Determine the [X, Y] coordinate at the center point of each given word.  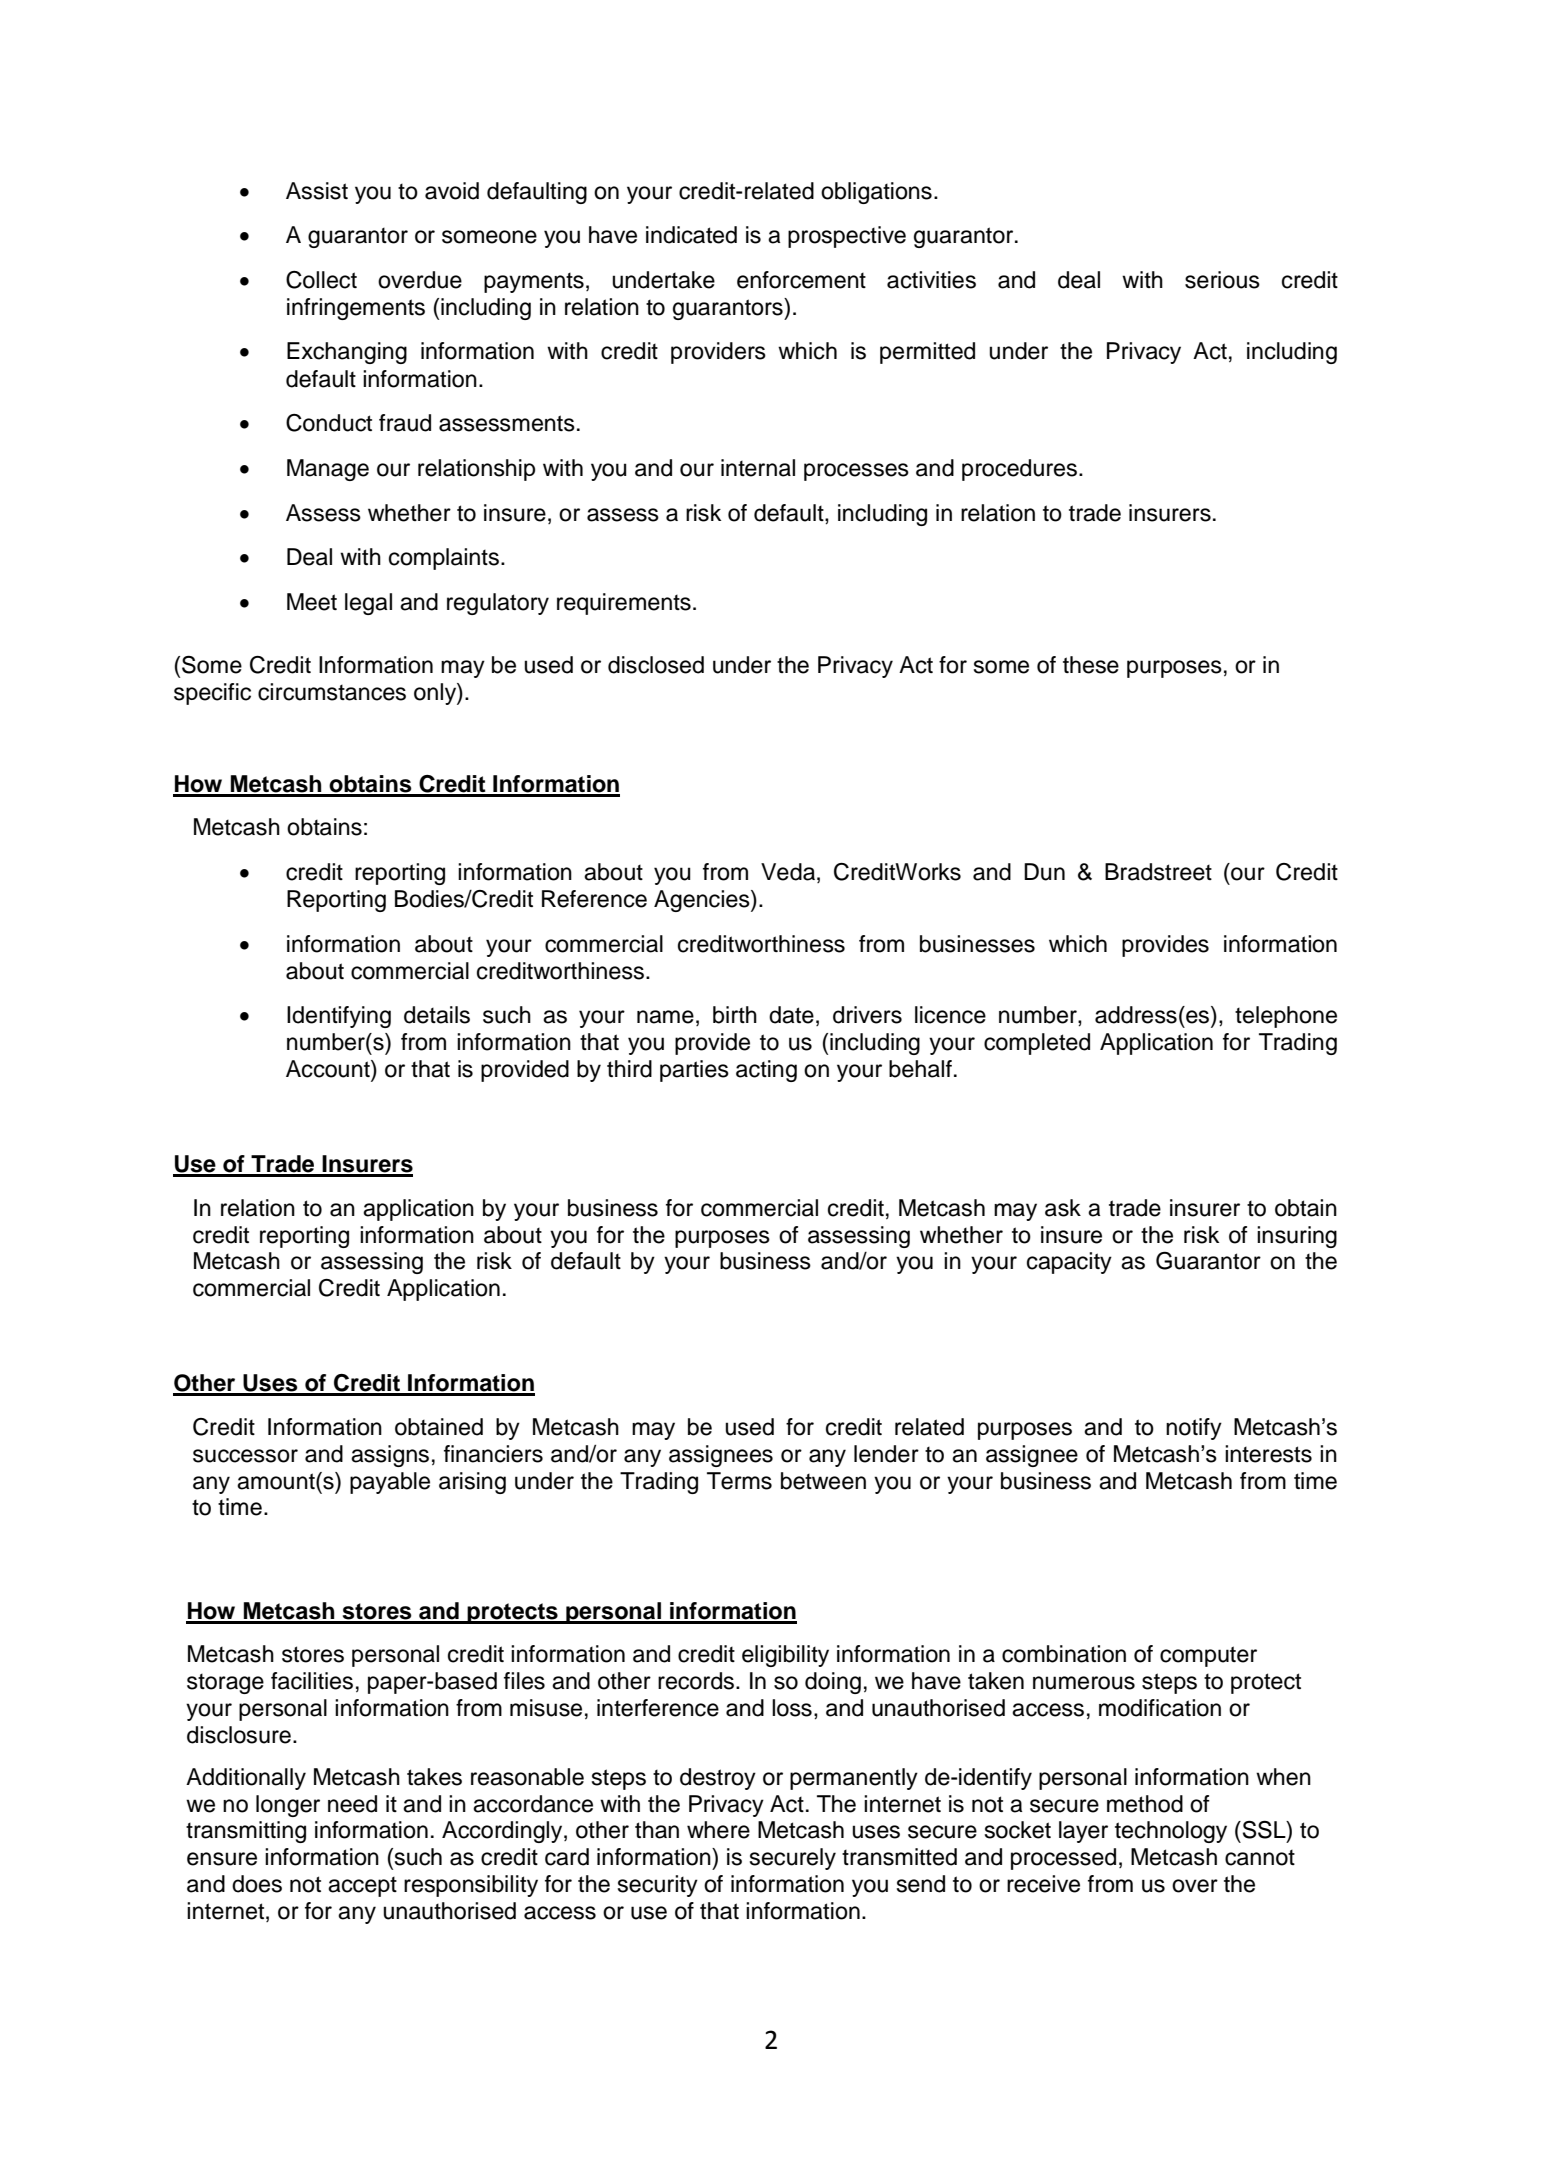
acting [766, 1071]
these [1091, 665]
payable [390, 1483]
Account [329, 1069]
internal [758, 468]
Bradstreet [1158, 872]
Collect [321, 280]
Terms [739, 1481]
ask [1063, 1208]
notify [1194, 1429]
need [352, 1804]
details [437, 1015]
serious [1222, 280]
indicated [691, 235]
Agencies [703, 901]
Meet [312, 602]
